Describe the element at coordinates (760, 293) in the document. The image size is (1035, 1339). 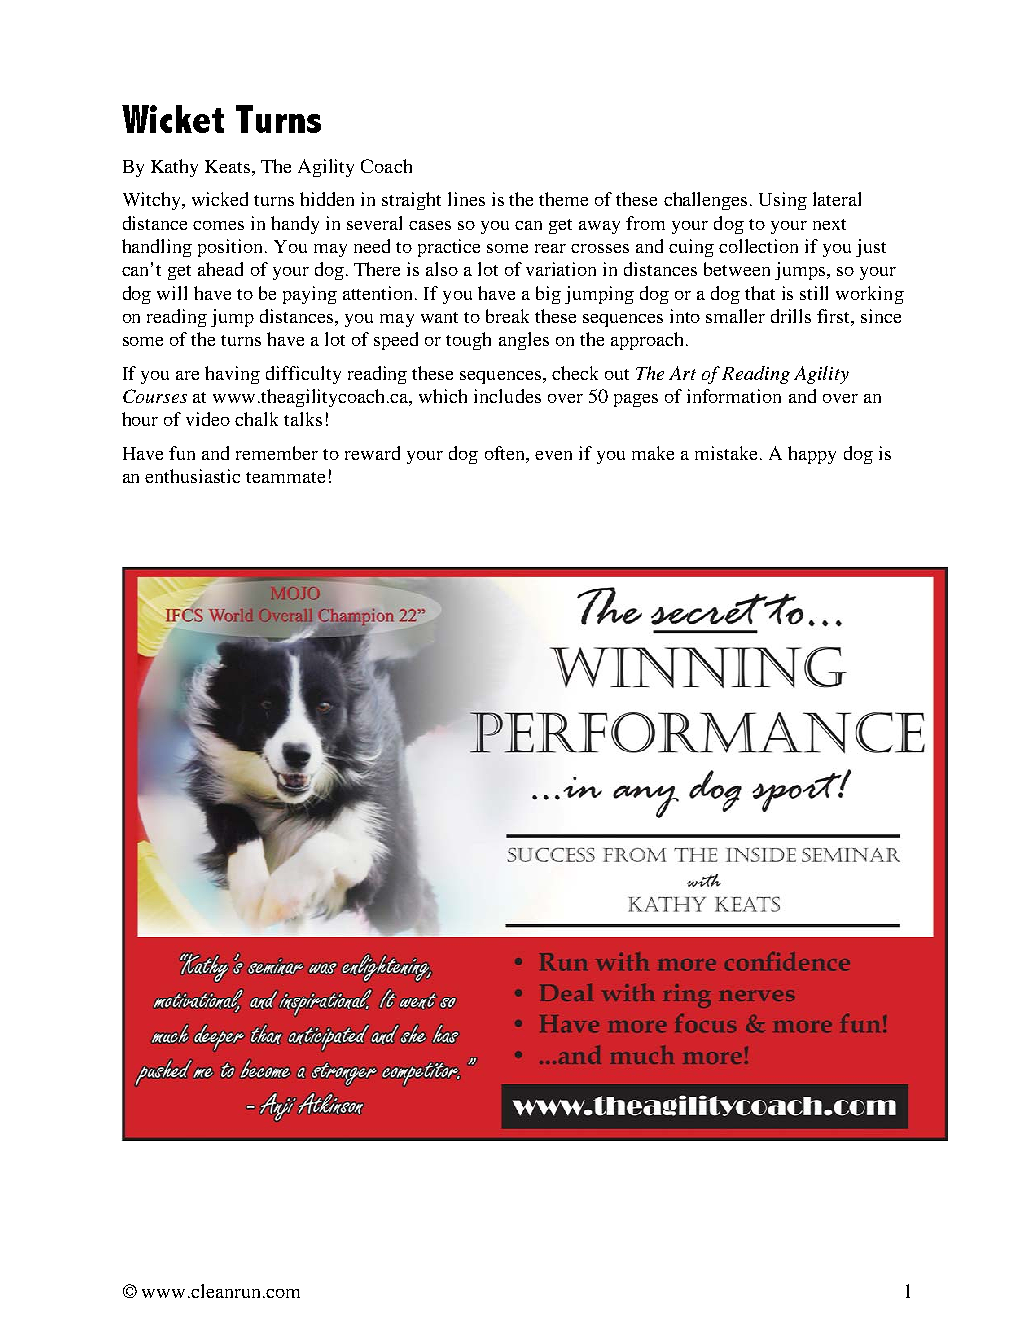
I see `that` at that location.
